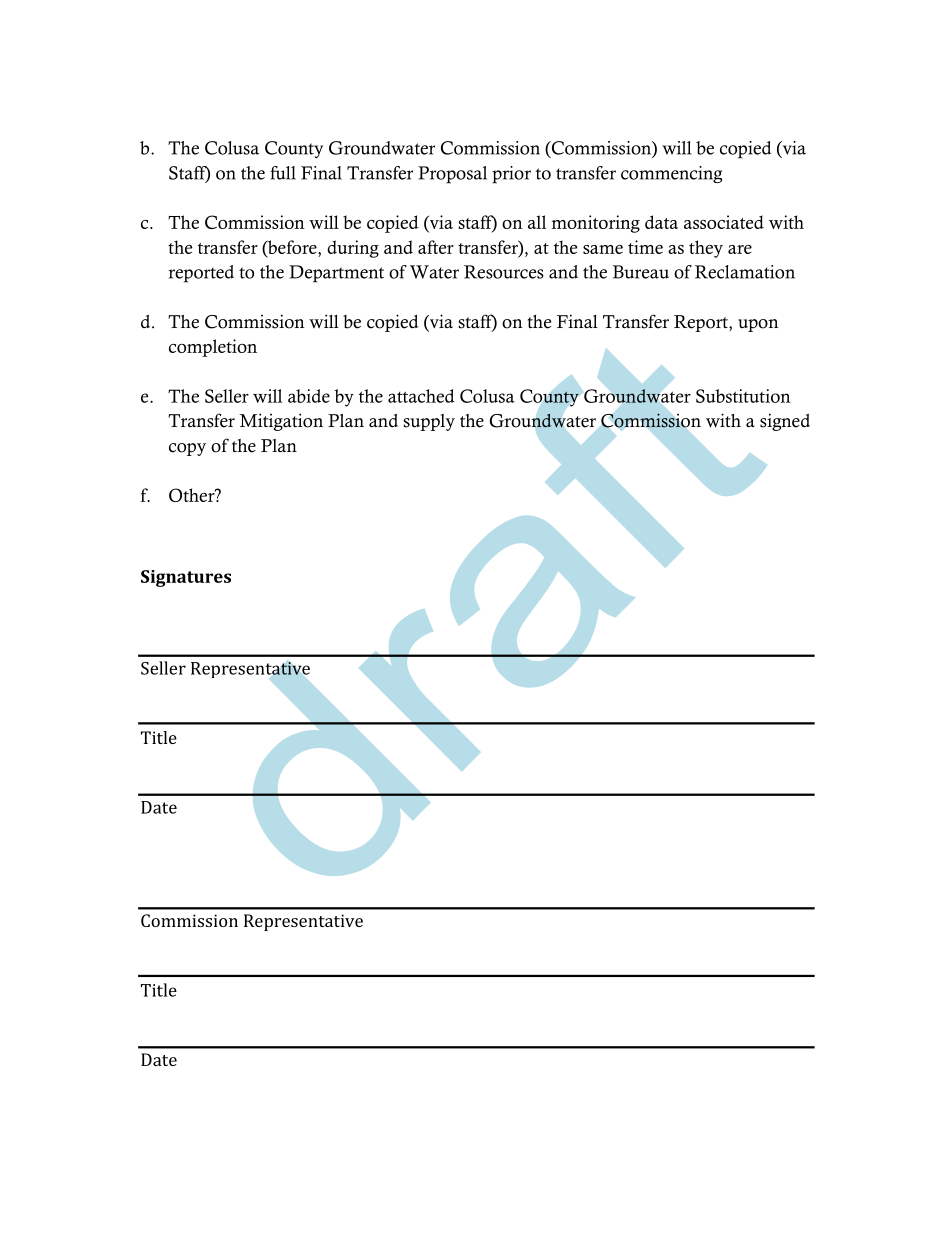 The height and width of the screenshot is (1233, 952). Describe the element at coordinates (785, 422) in the screenshot. I see `signed` at that location.
